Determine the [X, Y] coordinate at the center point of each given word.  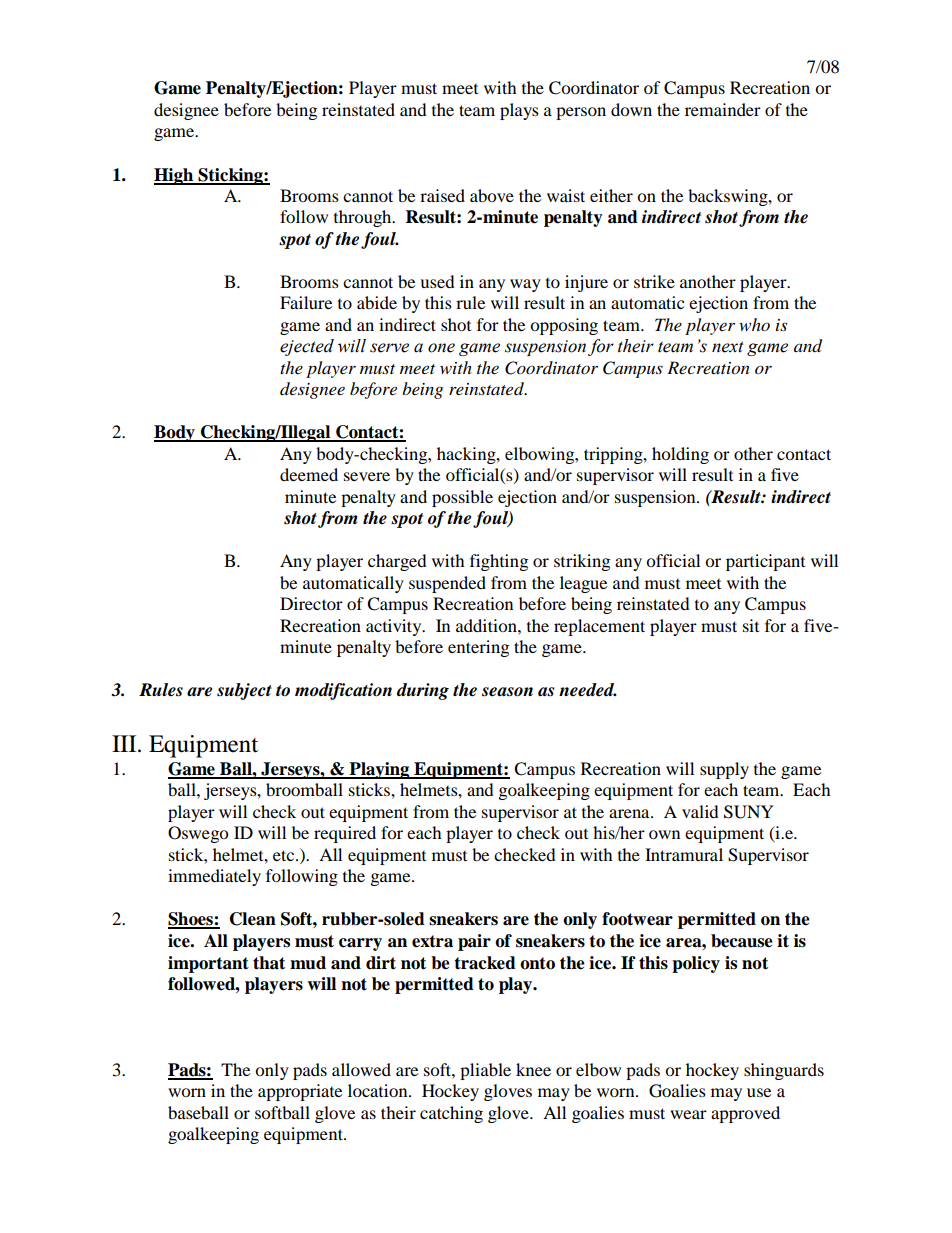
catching [451, 1114]
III [125, 743]
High [175, 176]
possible [462, 498]
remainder [723, 109]
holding [680, 455]
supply [724, 770]
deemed [309, 474]
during [423, 691]
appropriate [300, 1092]
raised [442, 195]
